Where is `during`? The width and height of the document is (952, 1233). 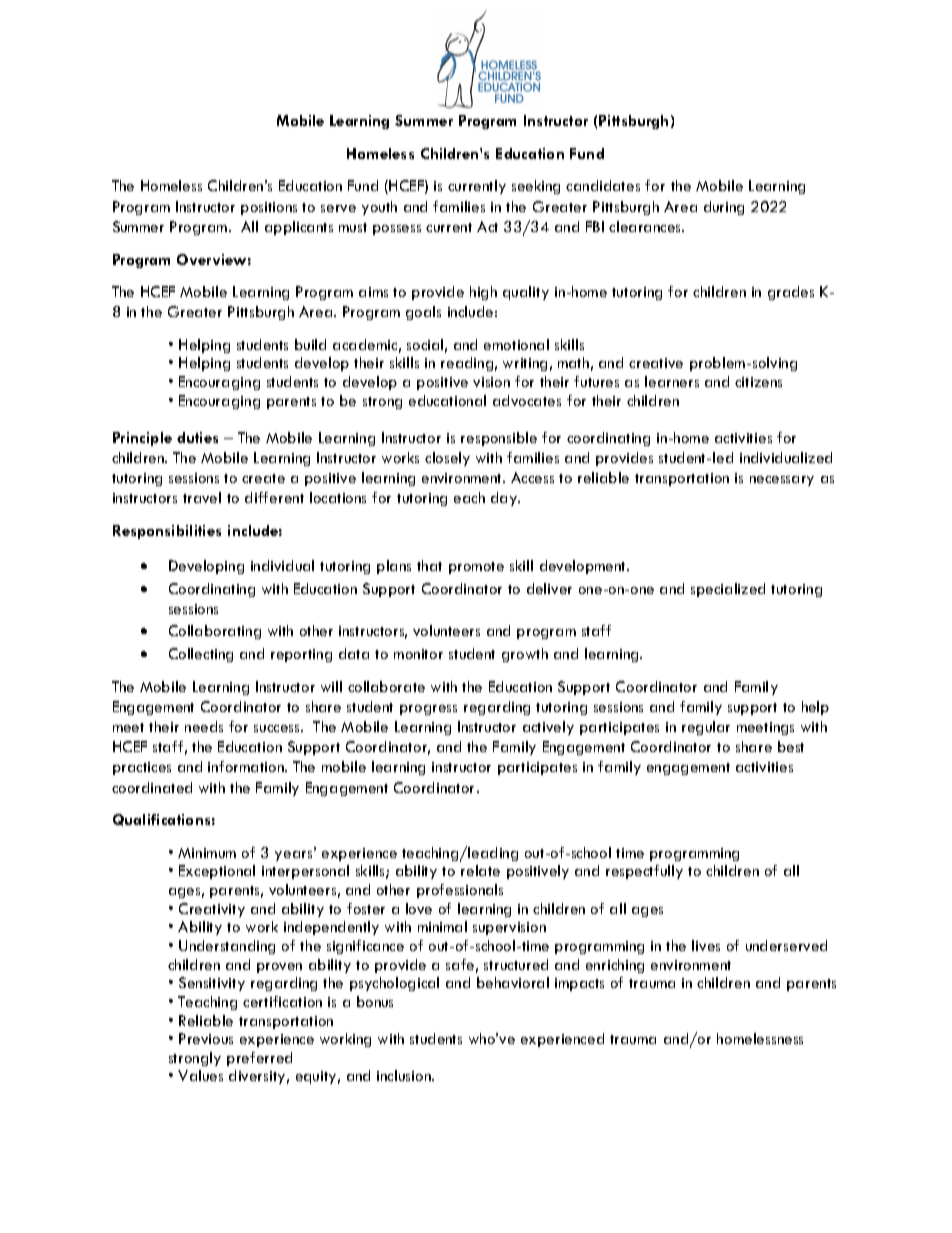 during is located at coordinates (724, 208).
